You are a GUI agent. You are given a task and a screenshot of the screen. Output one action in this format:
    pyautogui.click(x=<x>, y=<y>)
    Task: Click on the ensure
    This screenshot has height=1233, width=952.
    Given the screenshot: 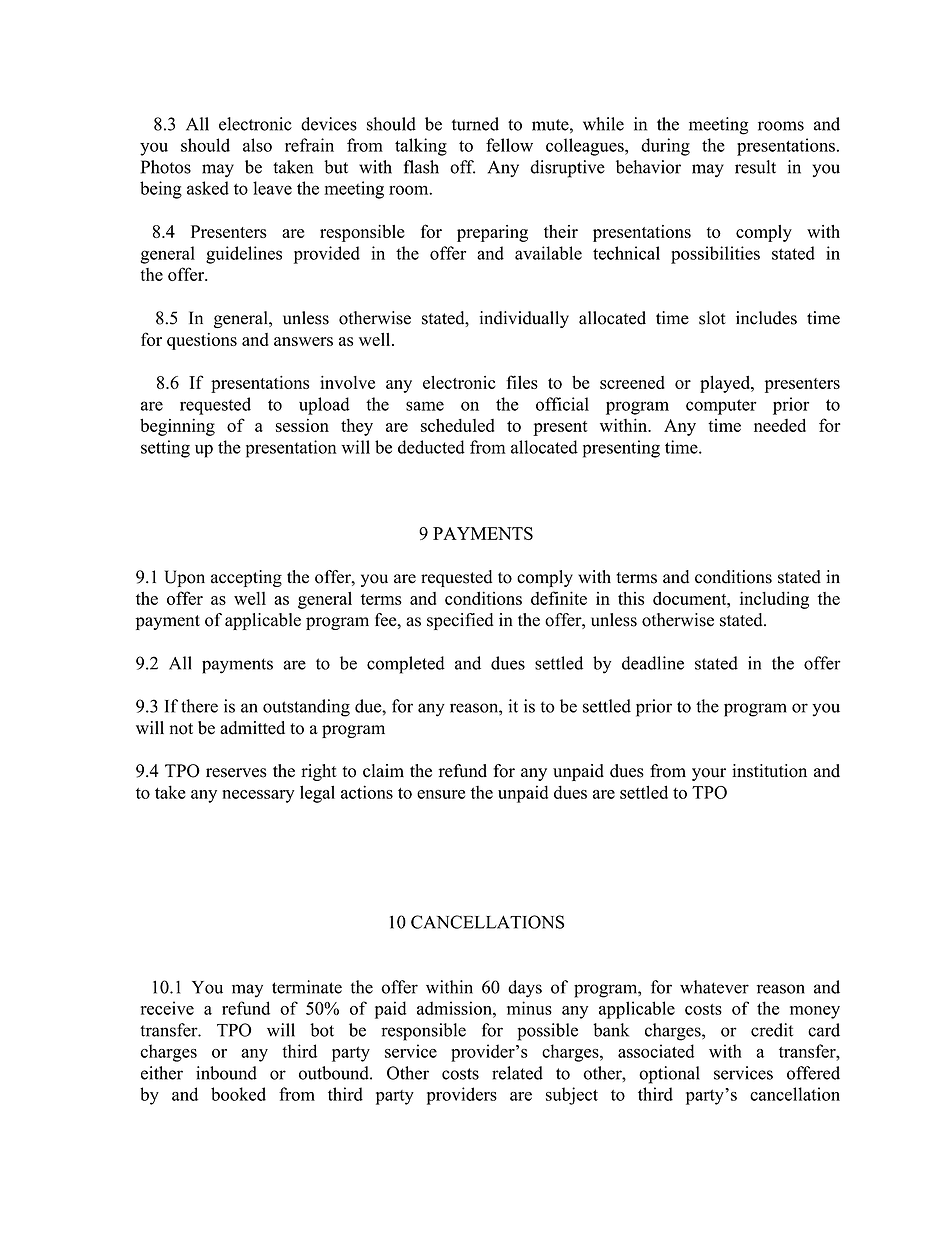 What is the action you would take?
    pyautogui.click(x=441, y=794)
